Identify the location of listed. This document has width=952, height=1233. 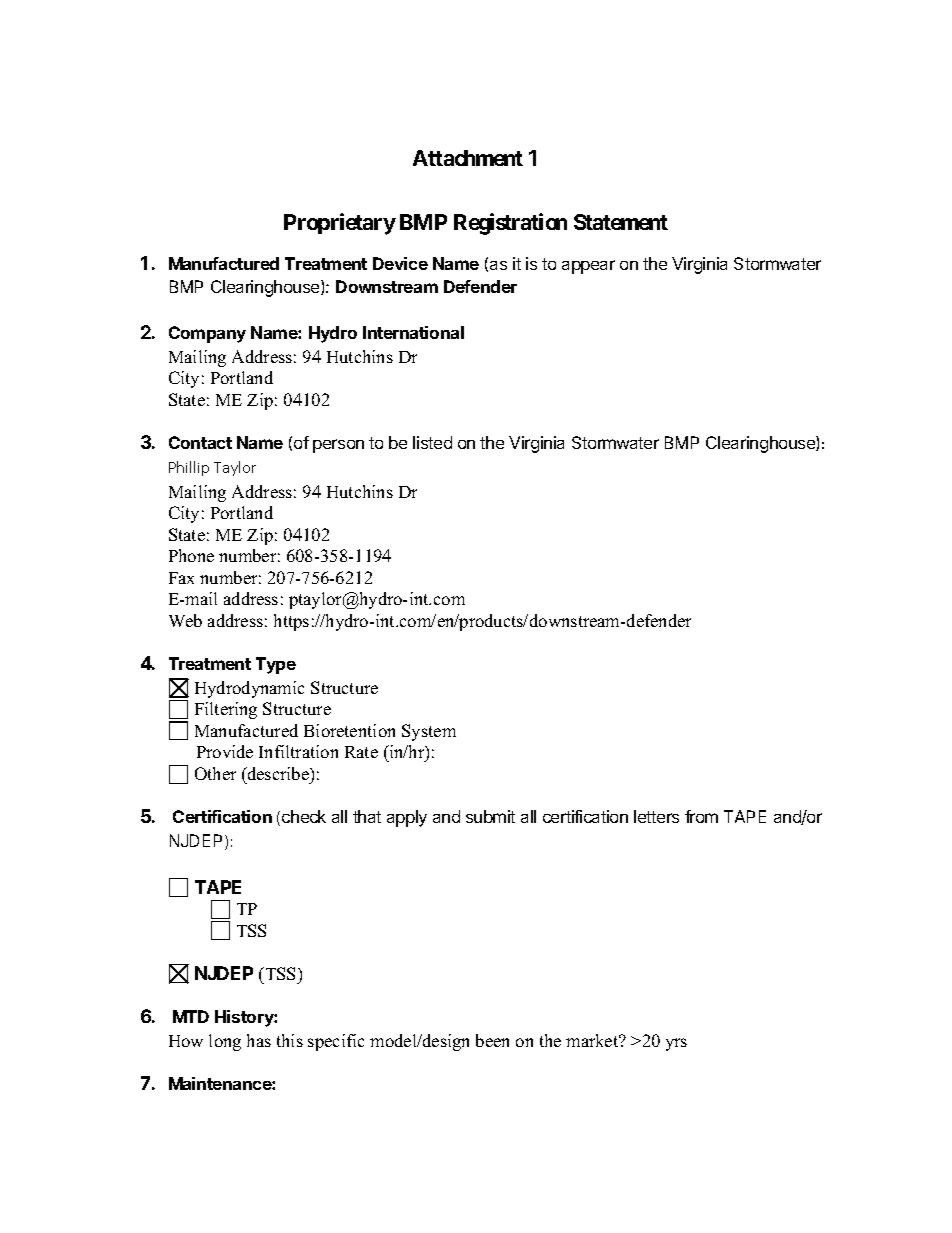
(432, 442).
